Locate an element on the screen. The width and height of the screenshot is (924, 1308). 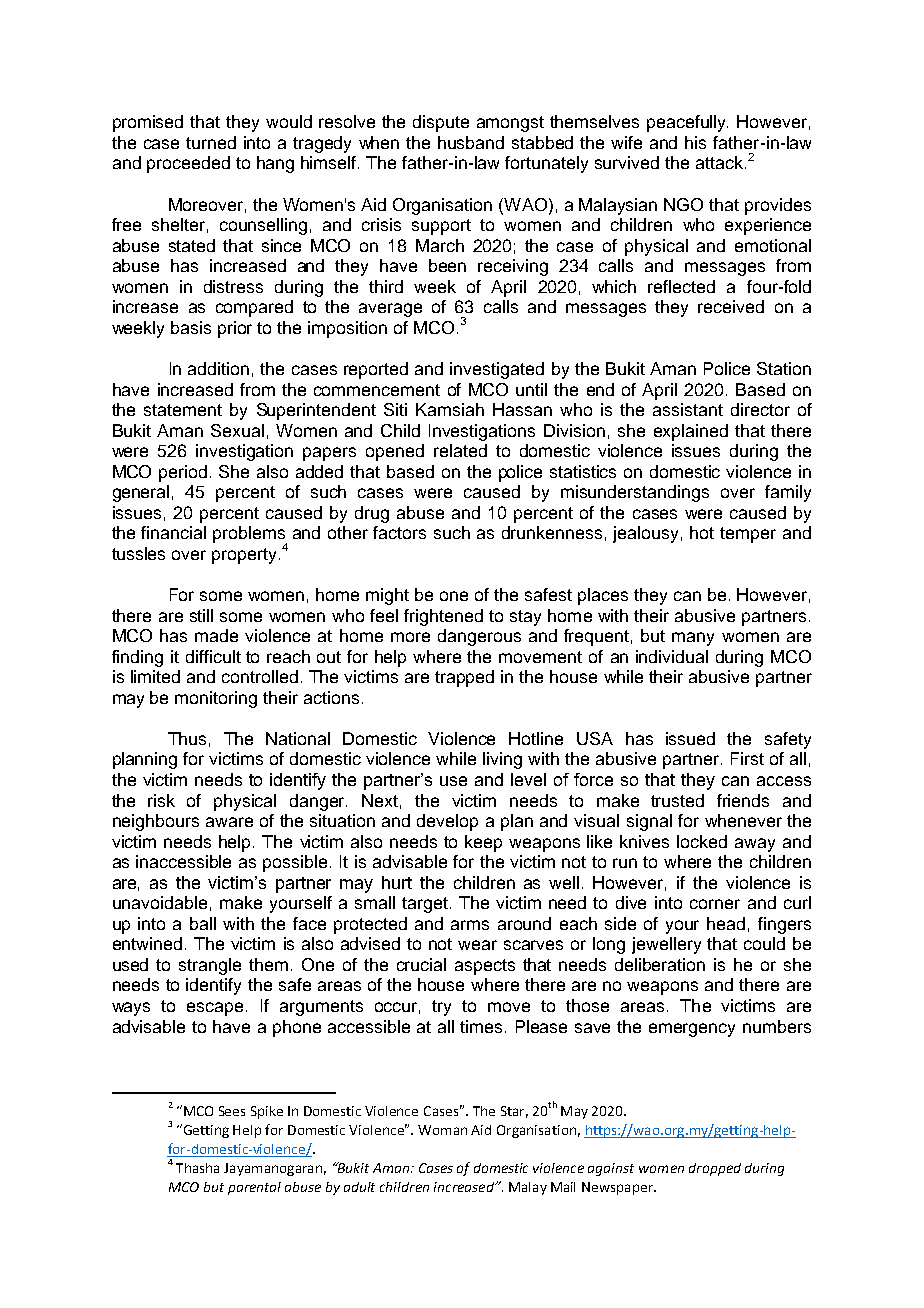
trapped is located at coordinates (464, 678).
